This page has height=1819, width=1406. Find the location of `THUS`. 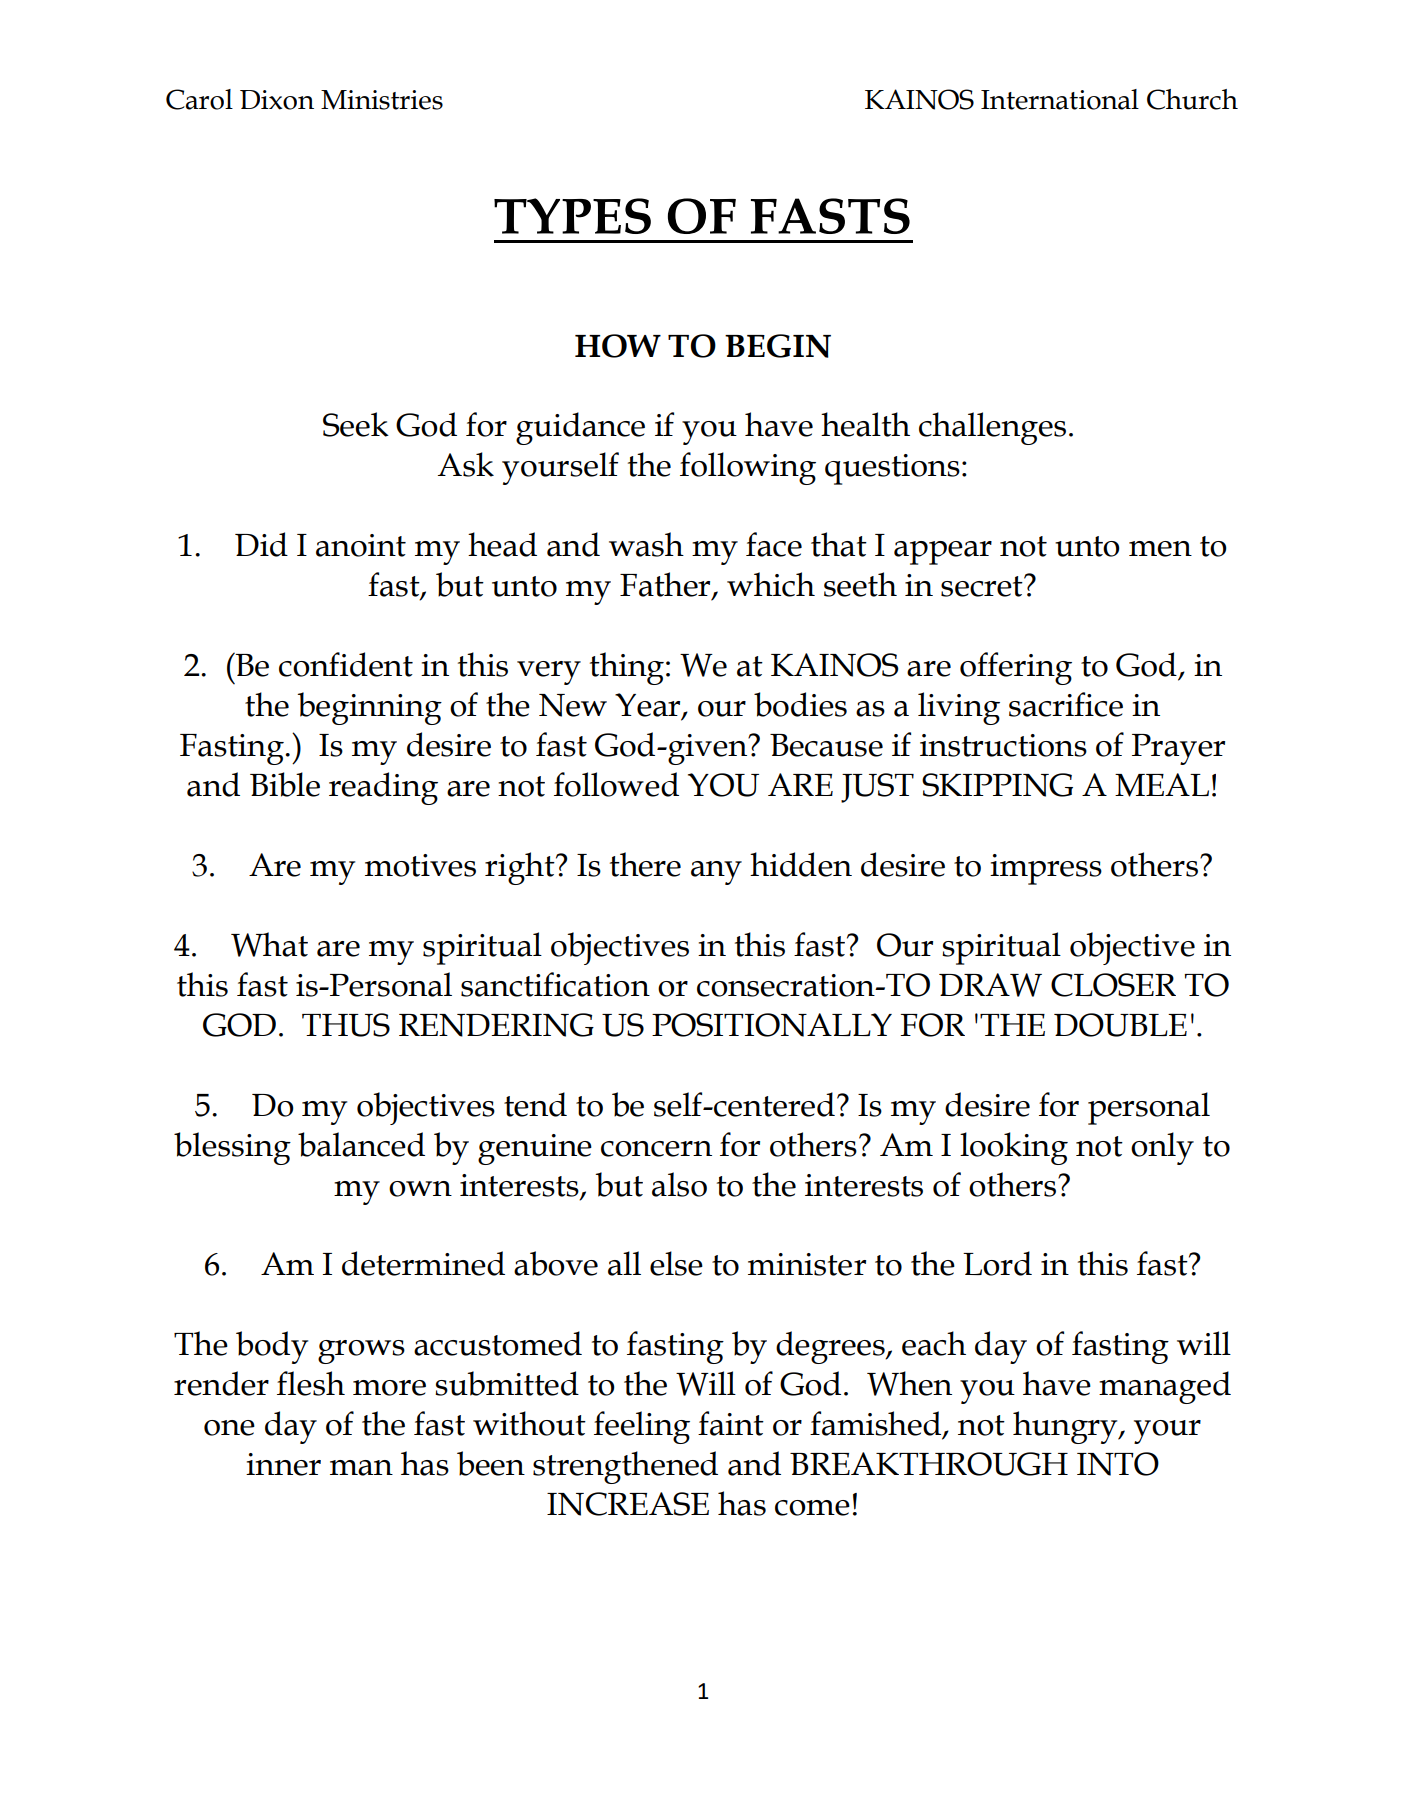

THUS is located at coordinates (346, 1025).
